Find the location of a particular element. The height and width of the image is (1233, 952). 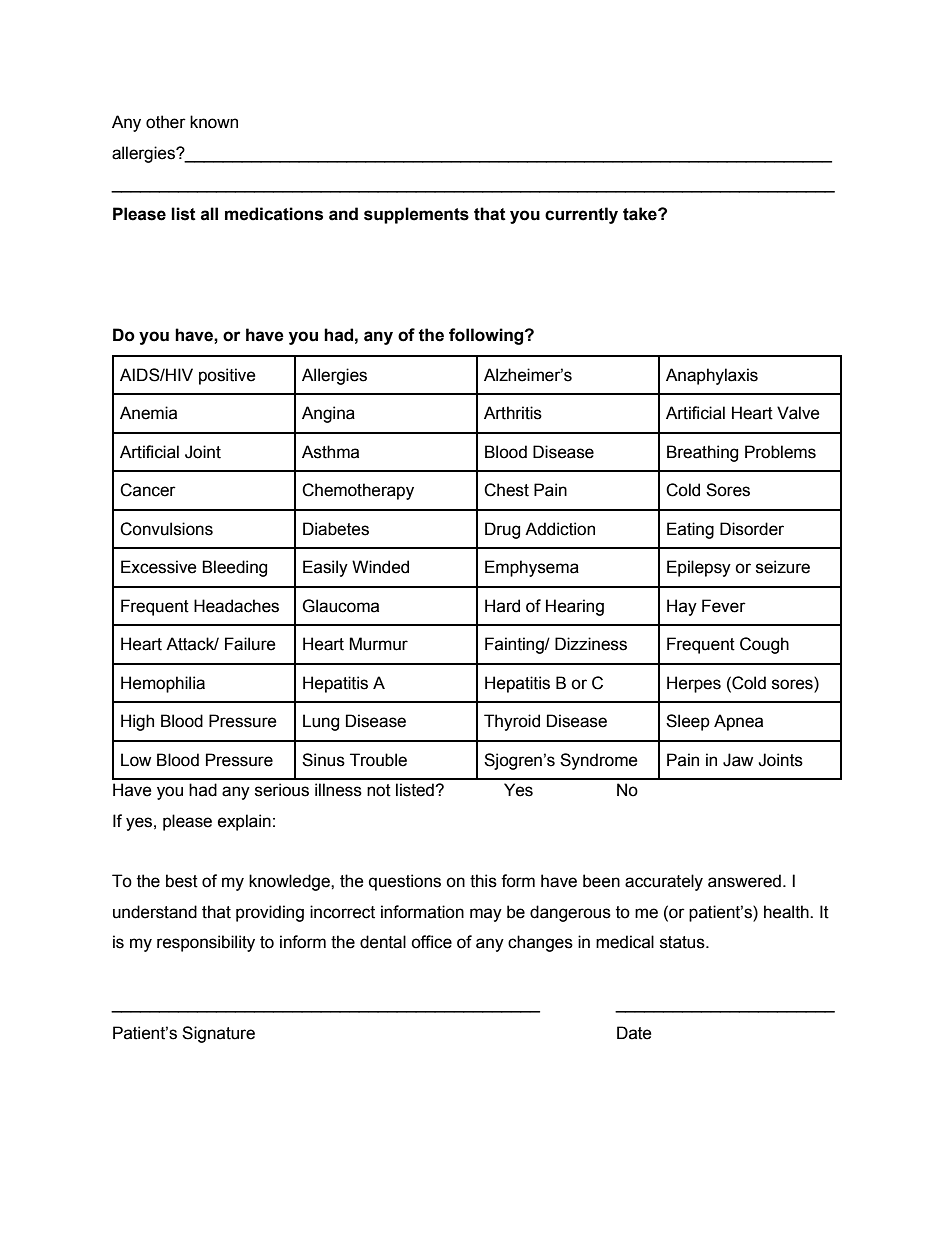

Anaphylaxis is located at coordinates (712, 376).
